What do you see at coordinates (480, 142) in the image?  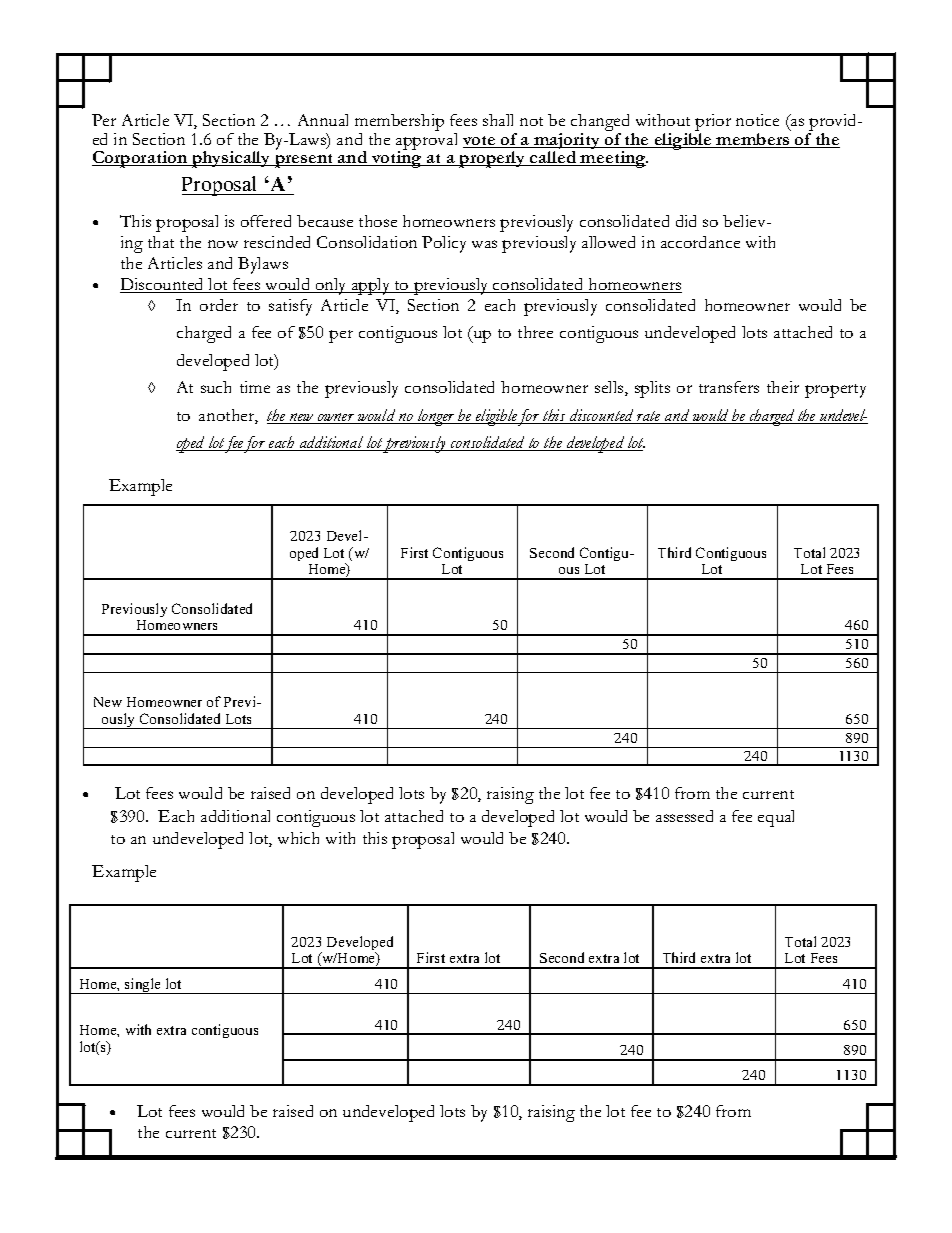 I see `vote` at bounding box center [480, 142].
